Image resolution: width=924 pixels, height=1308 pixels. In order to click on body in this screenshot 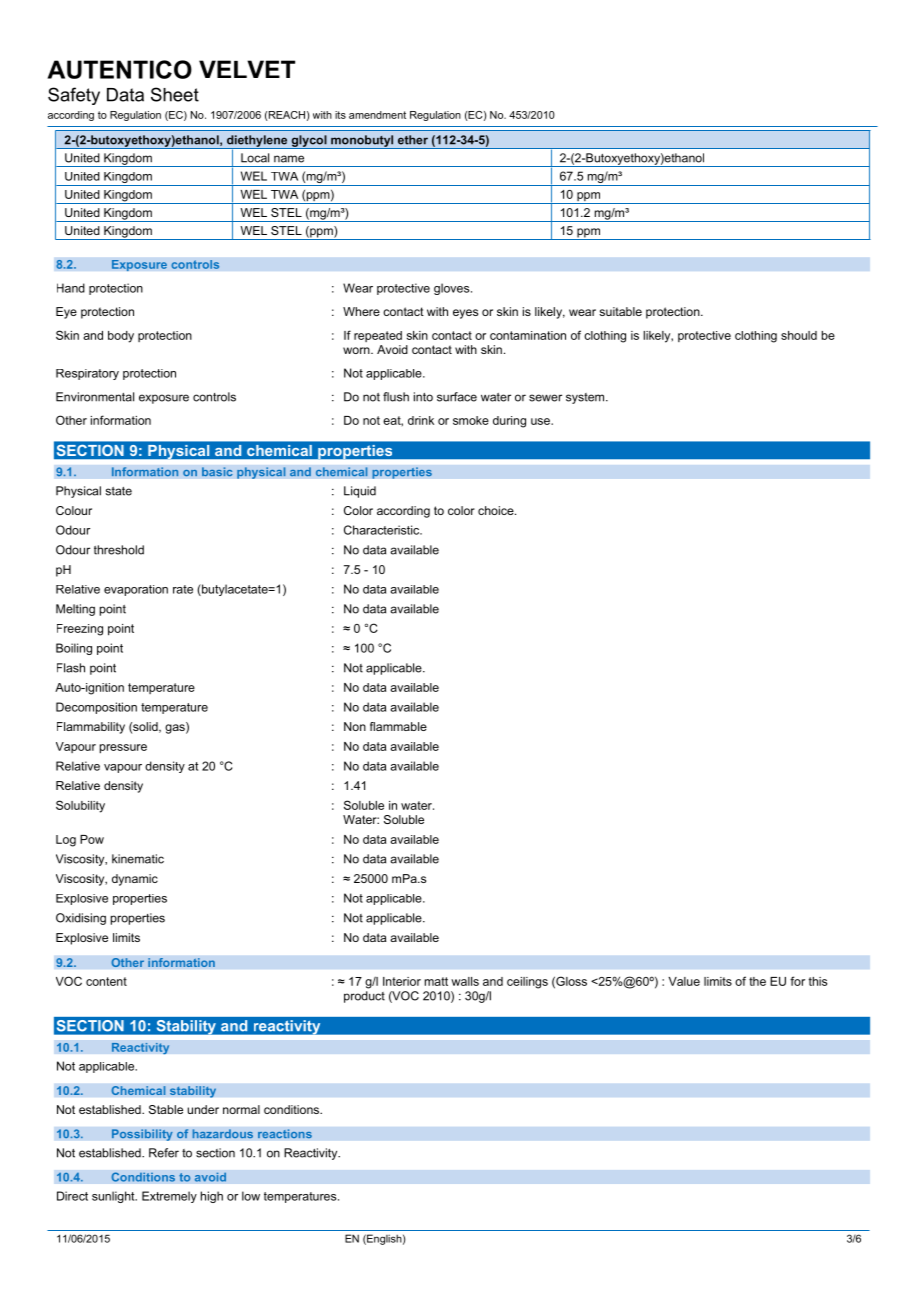, I will do `click(121, 337)`.
